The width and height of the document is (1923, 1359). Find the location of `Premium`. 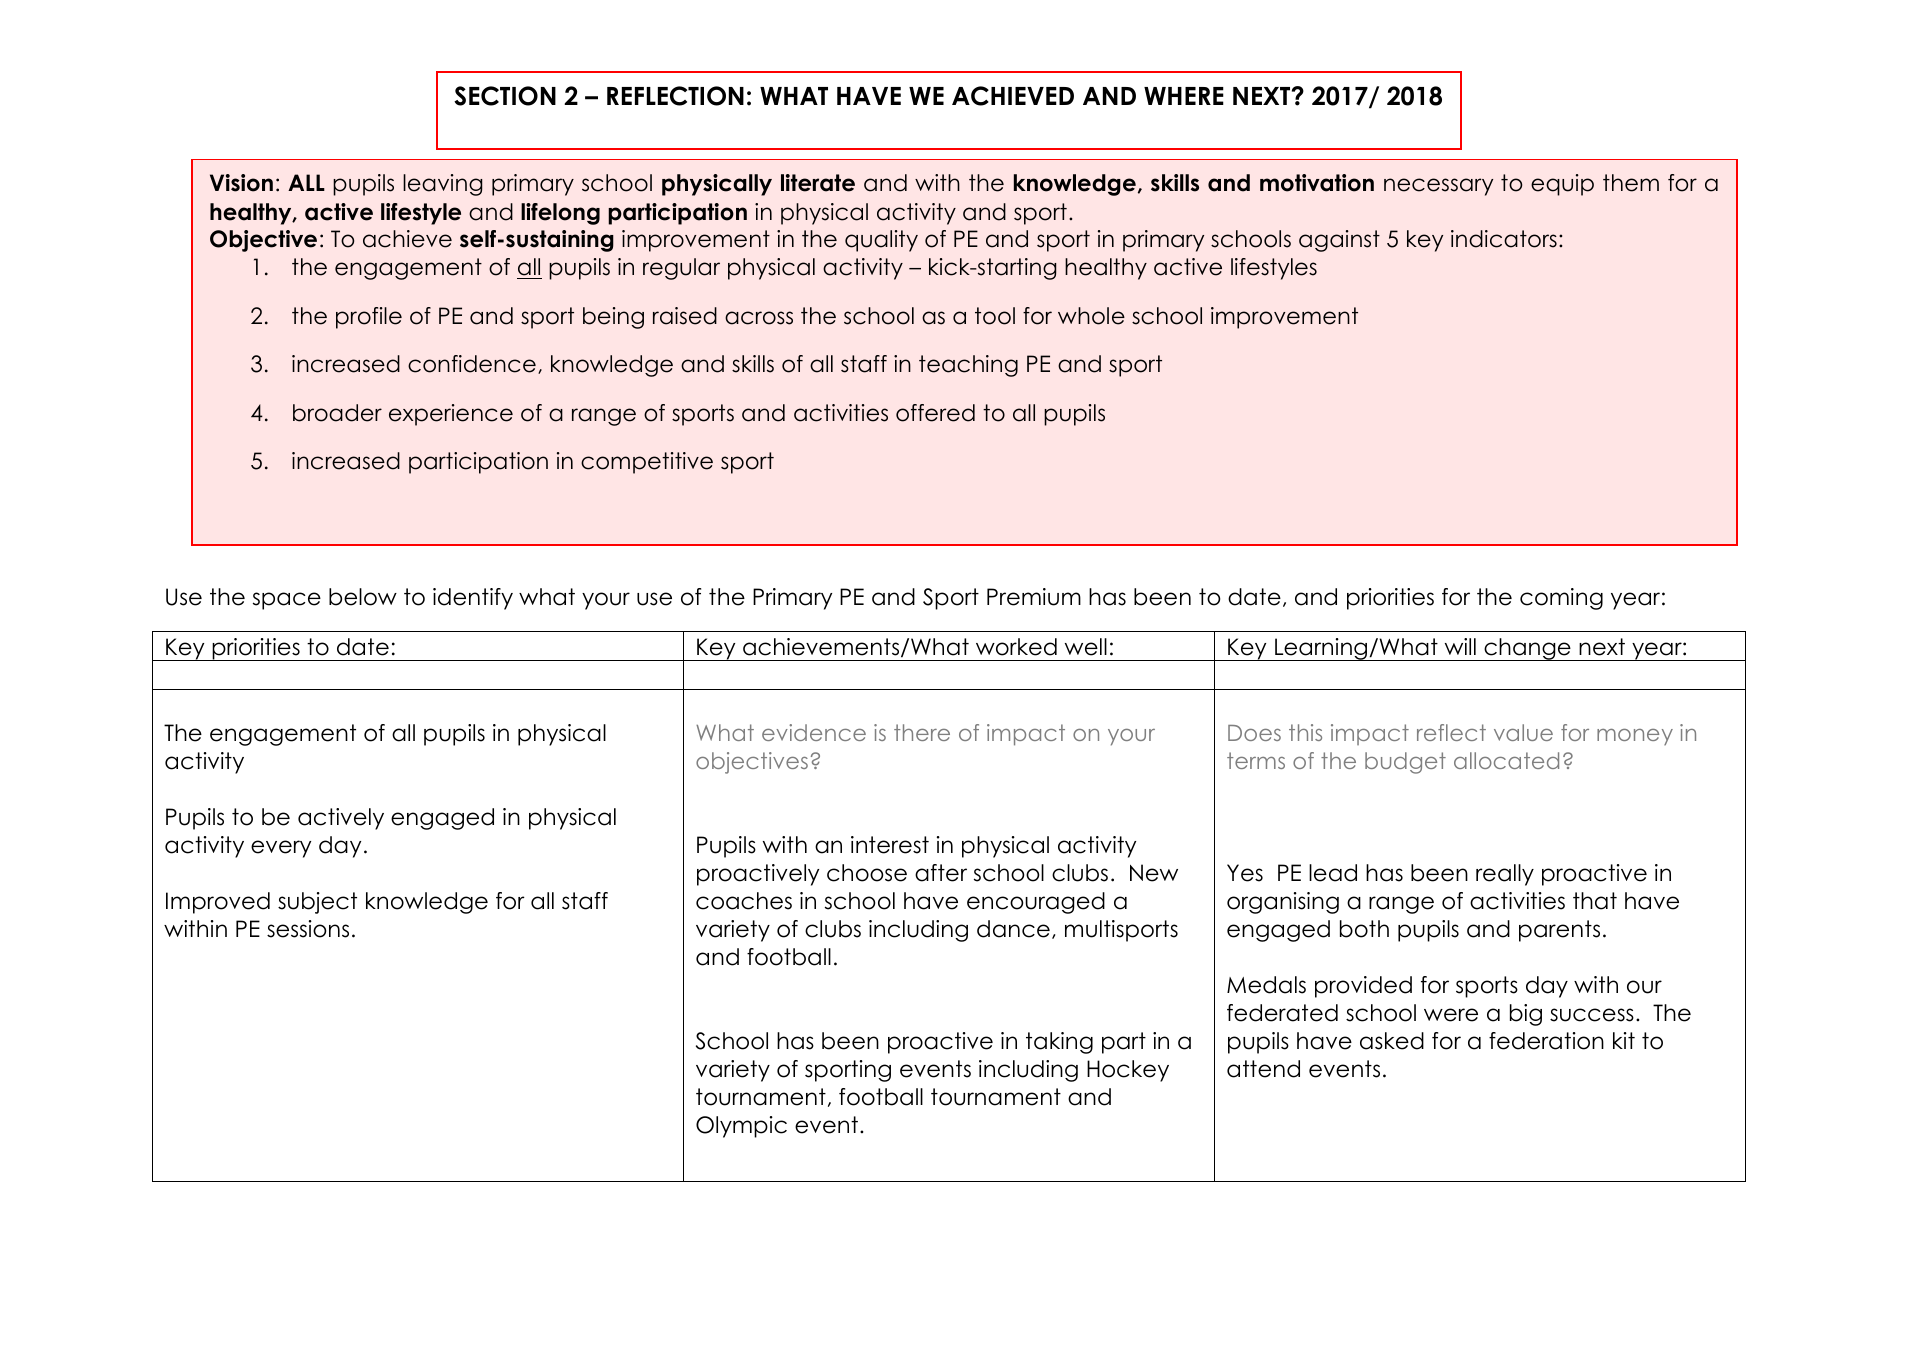

Premium is located at coordinates (1034, 597).
